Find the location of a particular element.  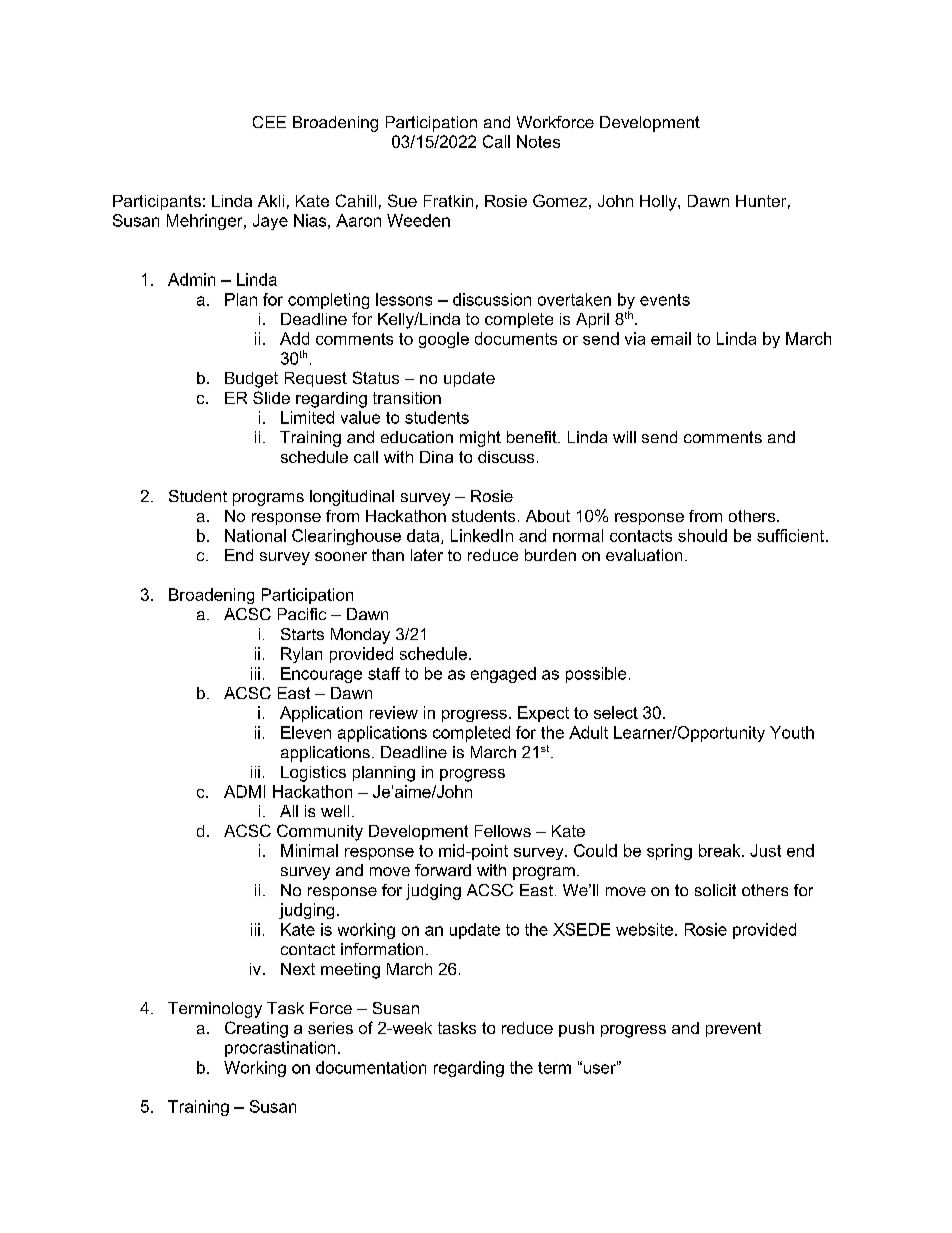

should is located at coordinates (702, 535).
